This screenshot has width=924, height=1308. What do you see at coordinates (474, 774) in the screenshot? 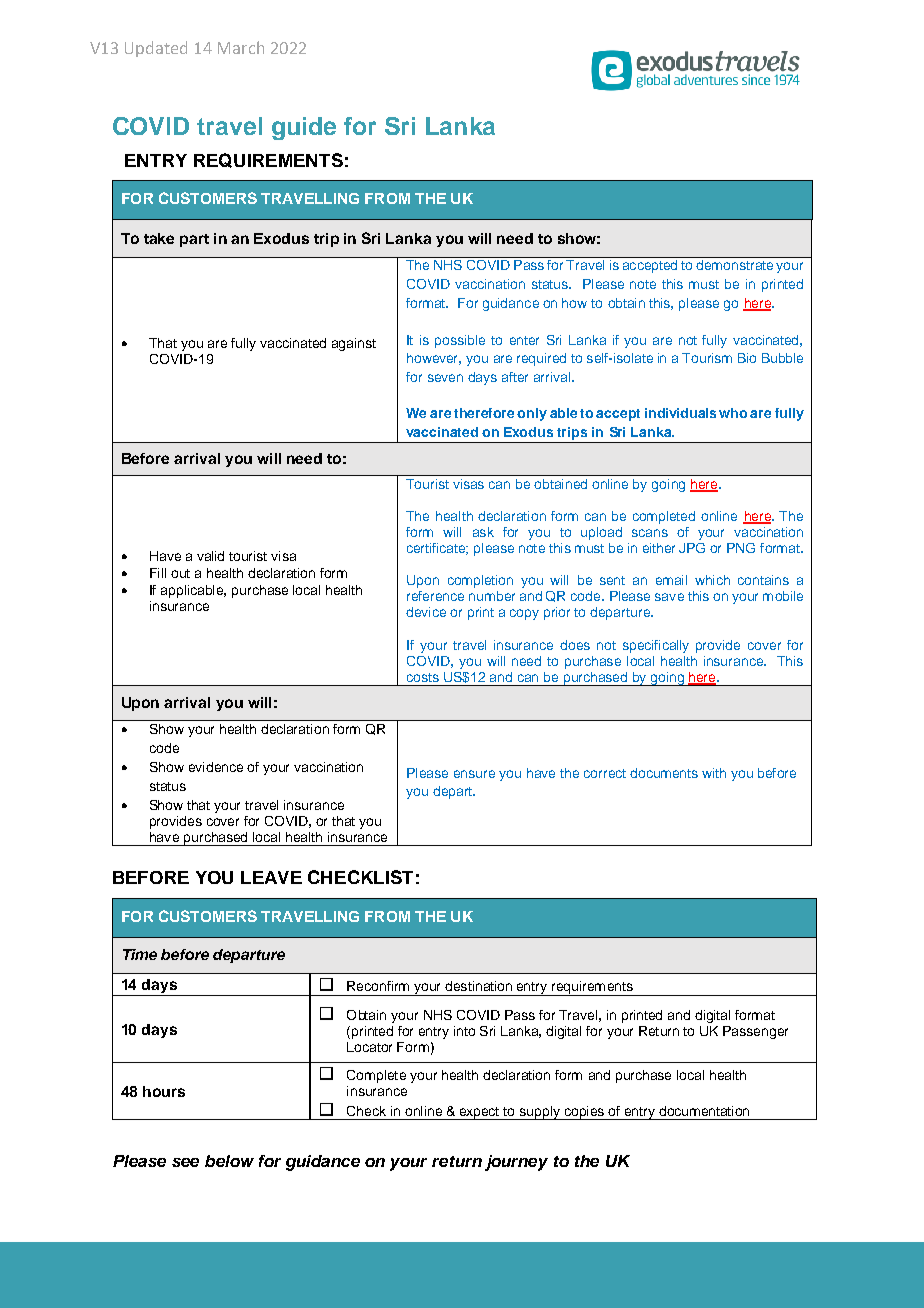
I see `ensure` at bounding box center [474, 774].
